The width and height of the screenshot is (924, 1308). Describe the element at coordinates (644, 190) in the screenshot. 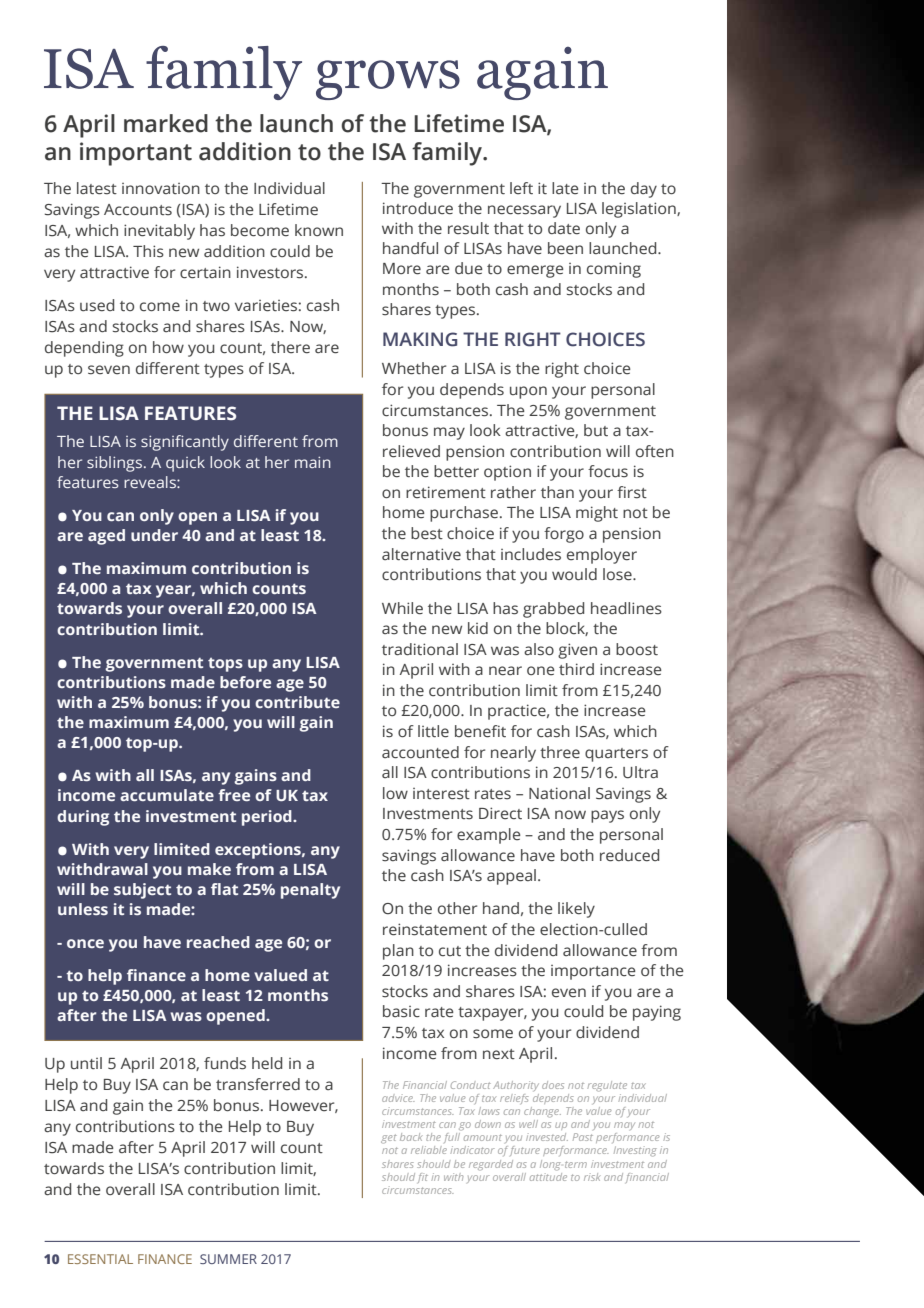

I see `day` at that location.
